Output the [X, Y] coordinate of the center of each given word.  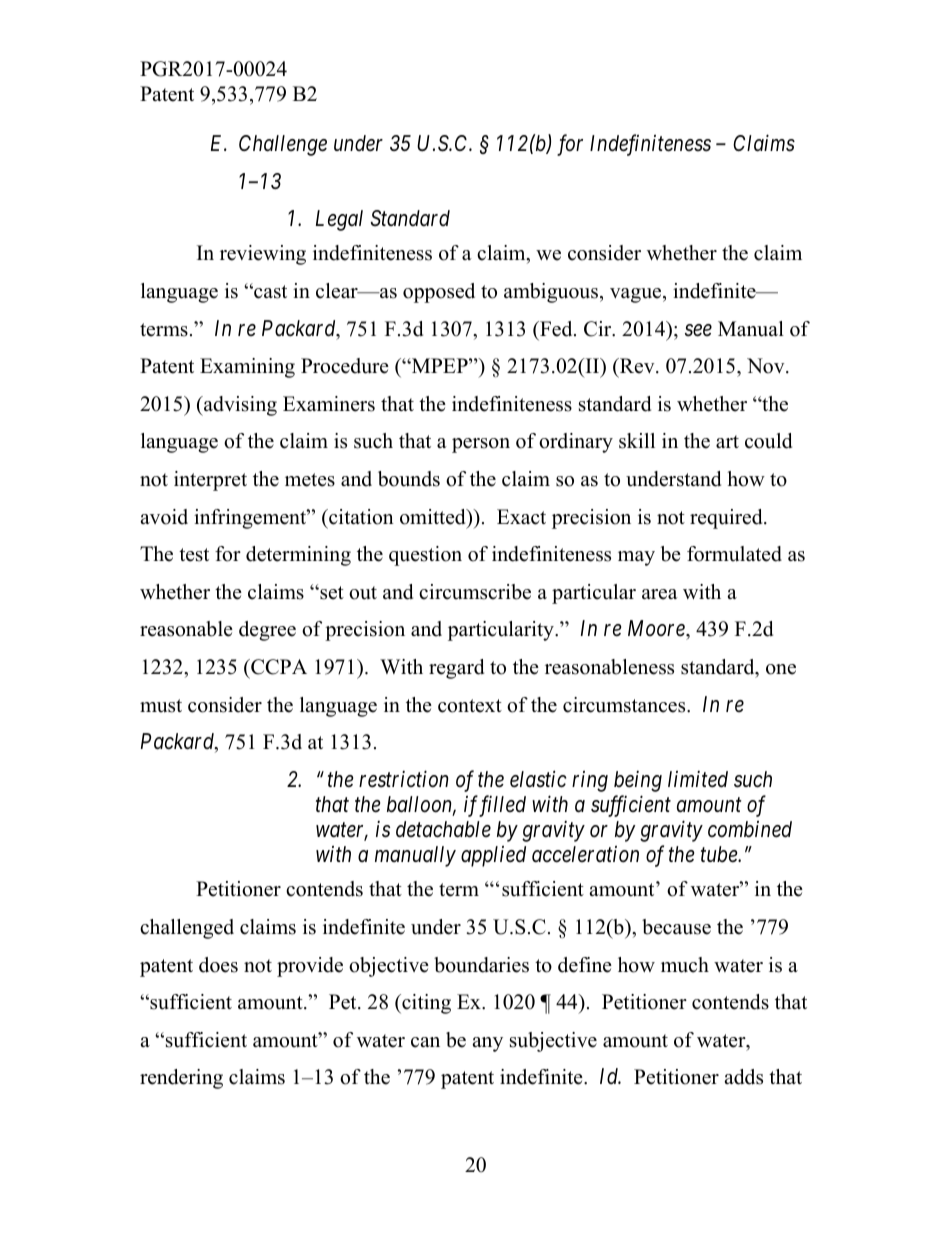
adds [743, 1077]
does [218, 965]
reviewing [263, 255]
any [487, 1044]
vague [637, 295]
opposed [439, 293]
